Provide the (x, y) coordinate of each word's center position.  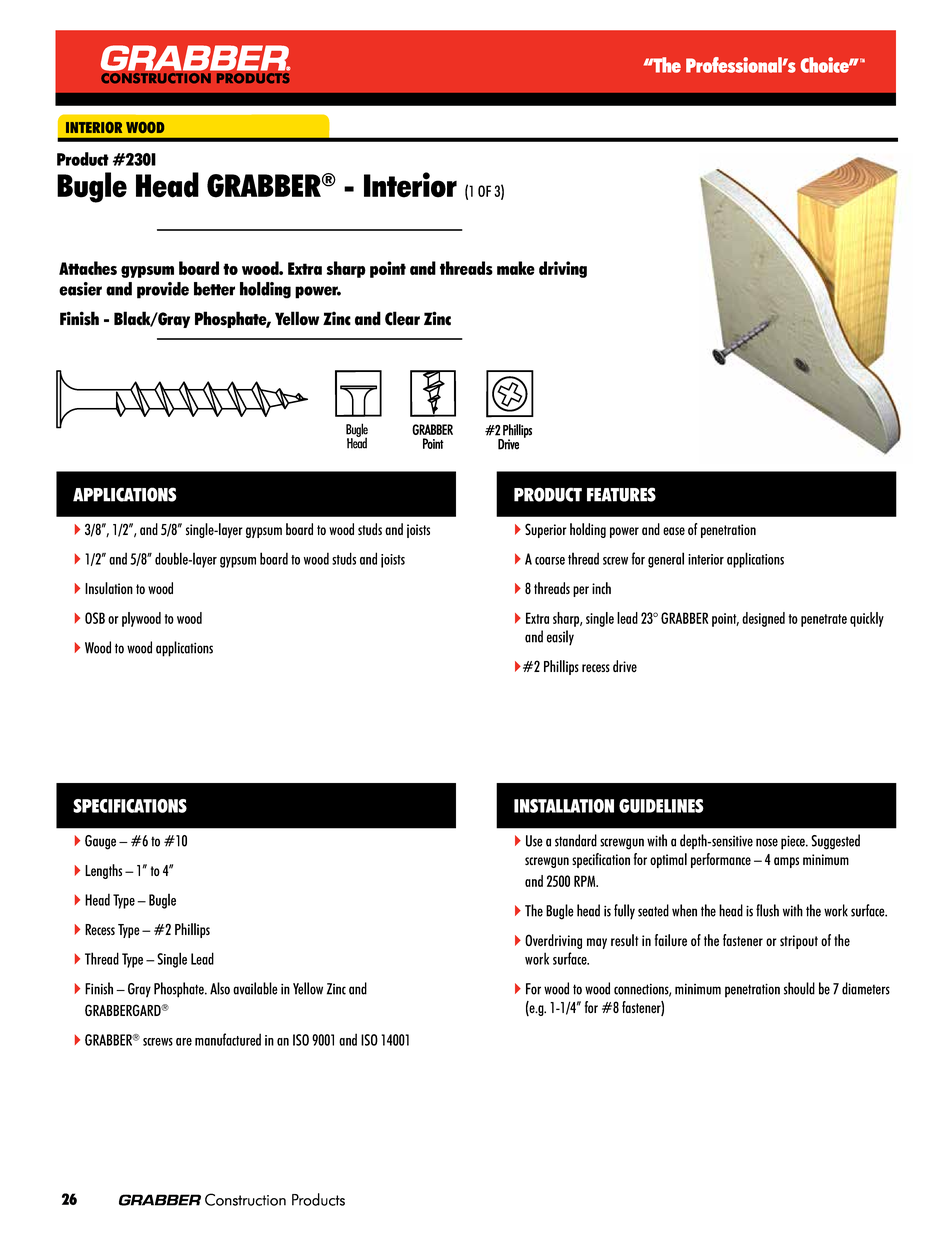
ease (674, 531)
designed (763, 619)
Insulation (109, 588)
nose (767, 842)
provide (163, 290)
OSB (95, 618)
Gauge (100, 842)
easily (560, 638)
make (516, 268)
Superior (546, 530)
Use (534, 841)
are (184, 1042)
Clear (402, 318)
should (799, 988)
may (597, 943)
